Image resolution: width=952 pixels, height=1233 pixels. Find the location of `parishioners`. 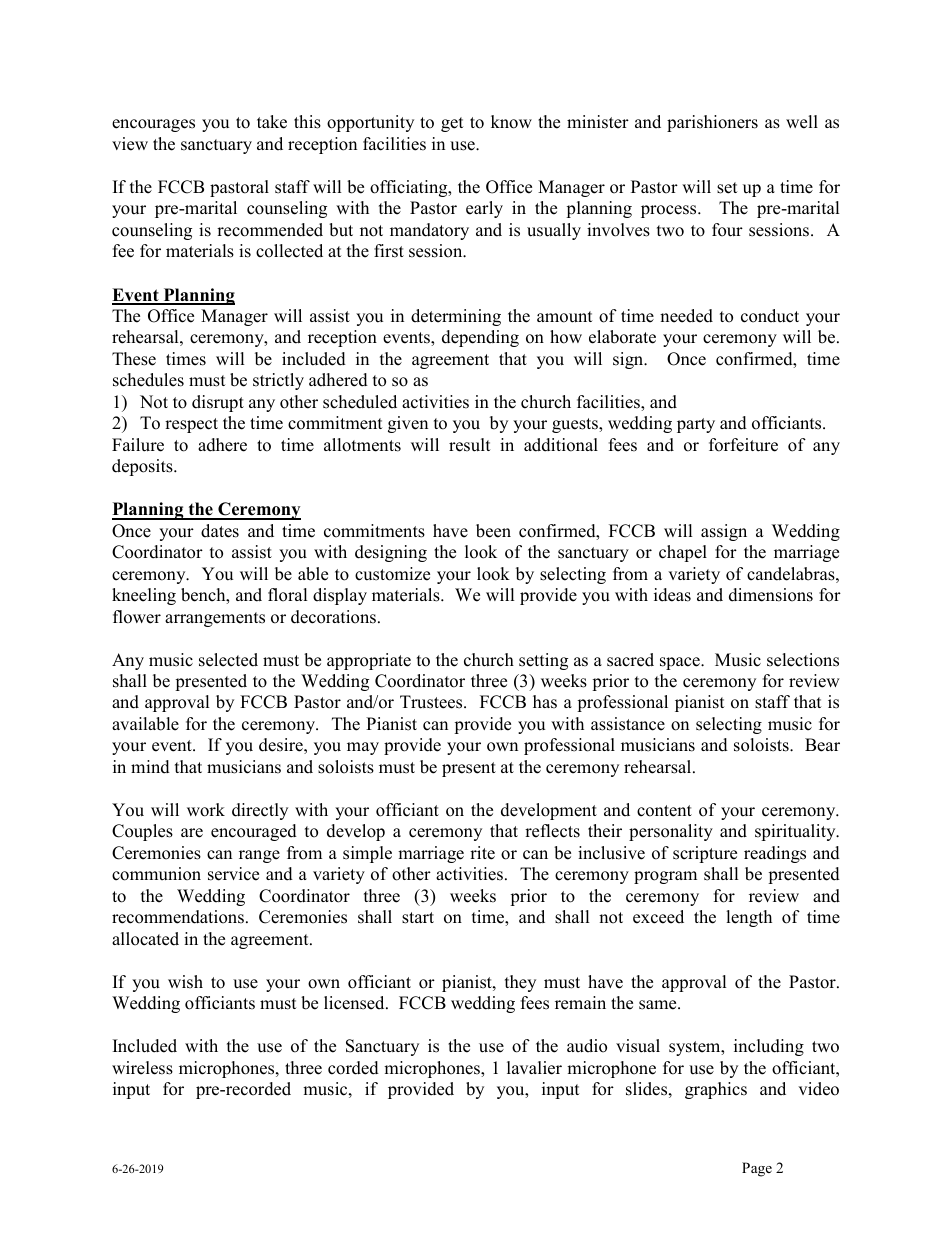

parishioners is located at coordinates (712, 123).
